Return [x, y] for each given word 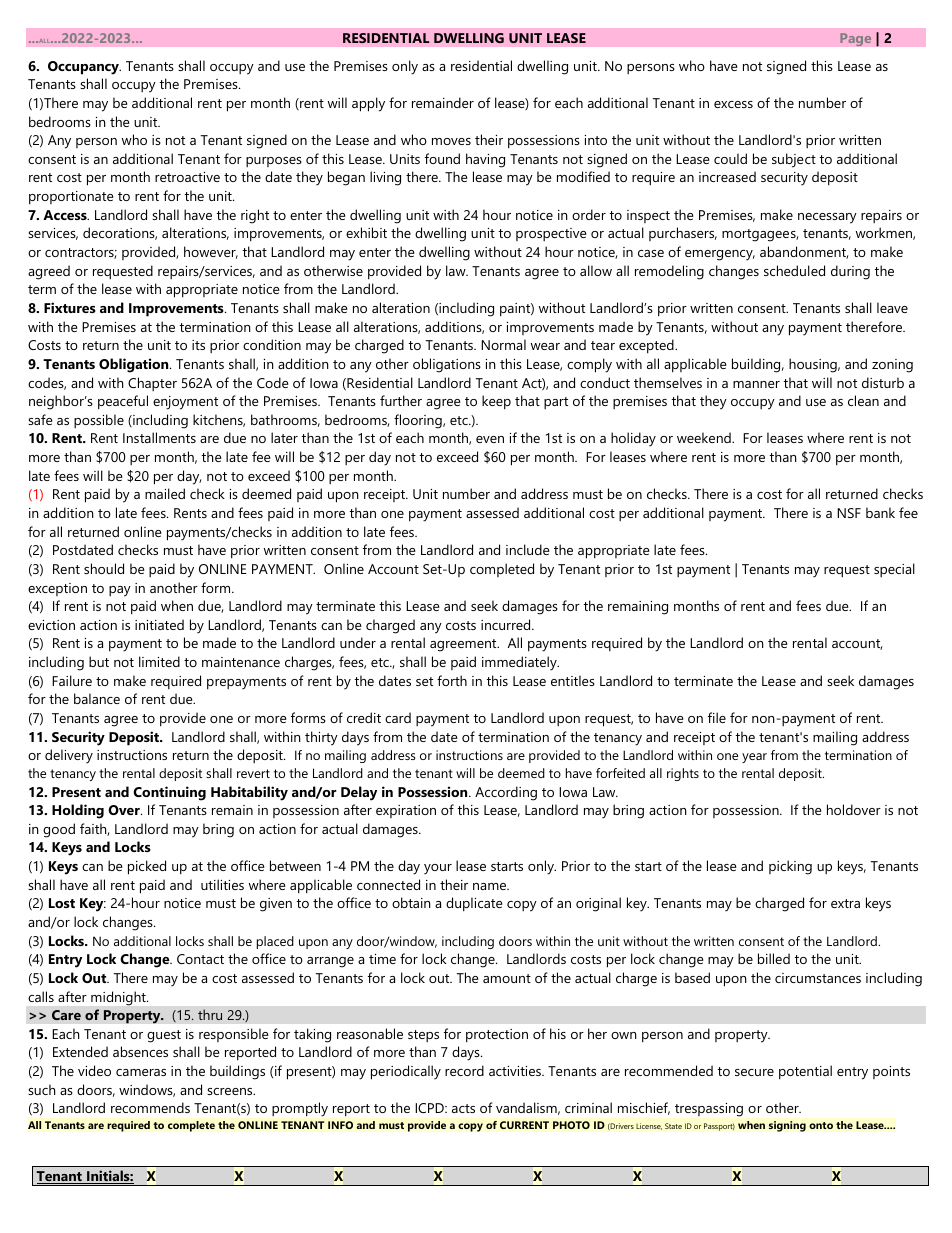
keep [496, 402]
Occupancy [84, 68]
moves [451, 141]
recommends [150, 1107]
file [717, 717]
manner [756, 384]
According [506, 793]
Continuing [169, 793]
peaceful [123, 402]
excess [733, 104]
